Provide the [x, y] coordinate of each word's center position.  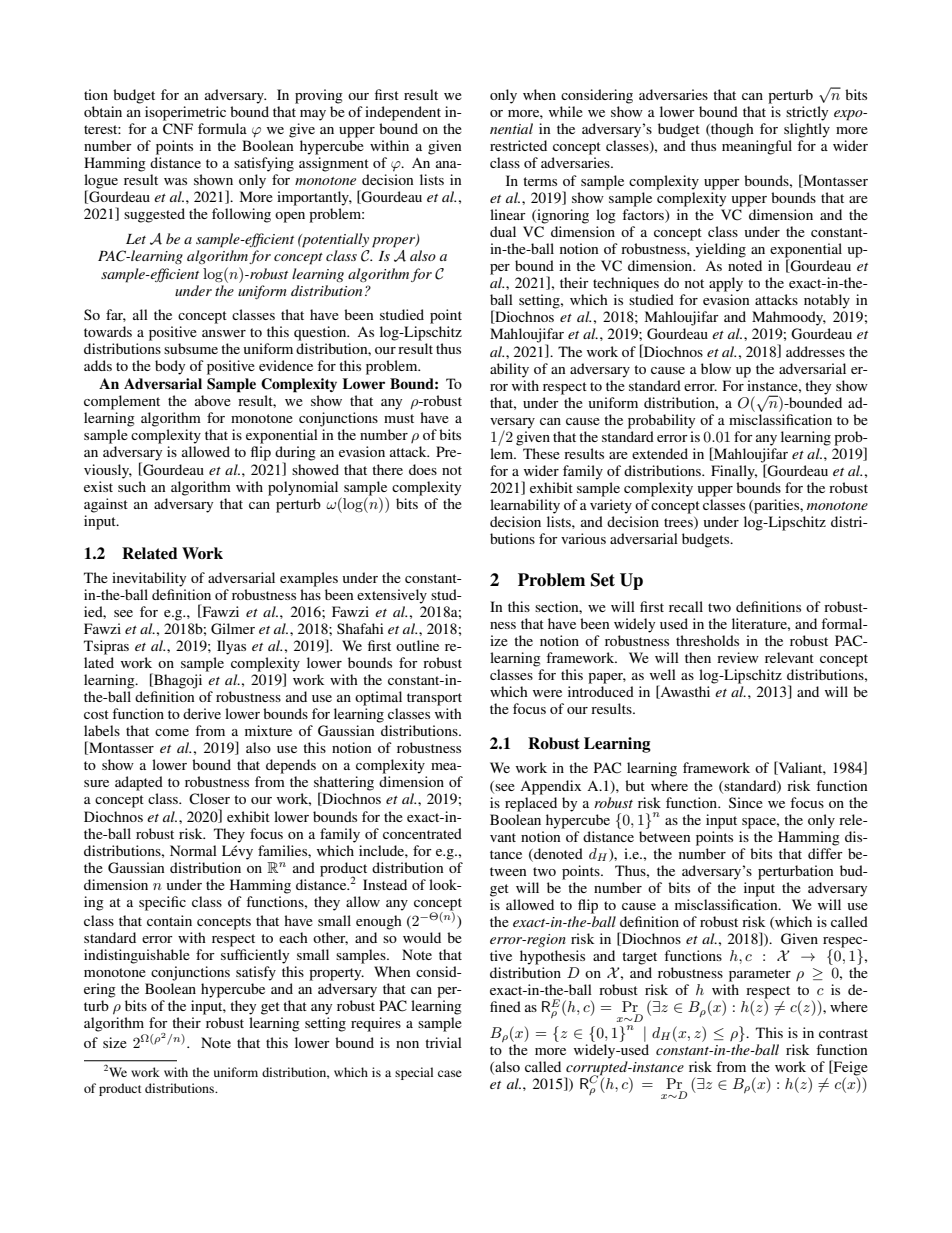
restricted [518, 145]
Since [746, 802]
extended [660, 453]
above [213, 400]
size [115, 1042]
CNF [178, 129]
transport [434, 699]
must [399, 418]
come [172, 732]
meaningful [757, 147]
